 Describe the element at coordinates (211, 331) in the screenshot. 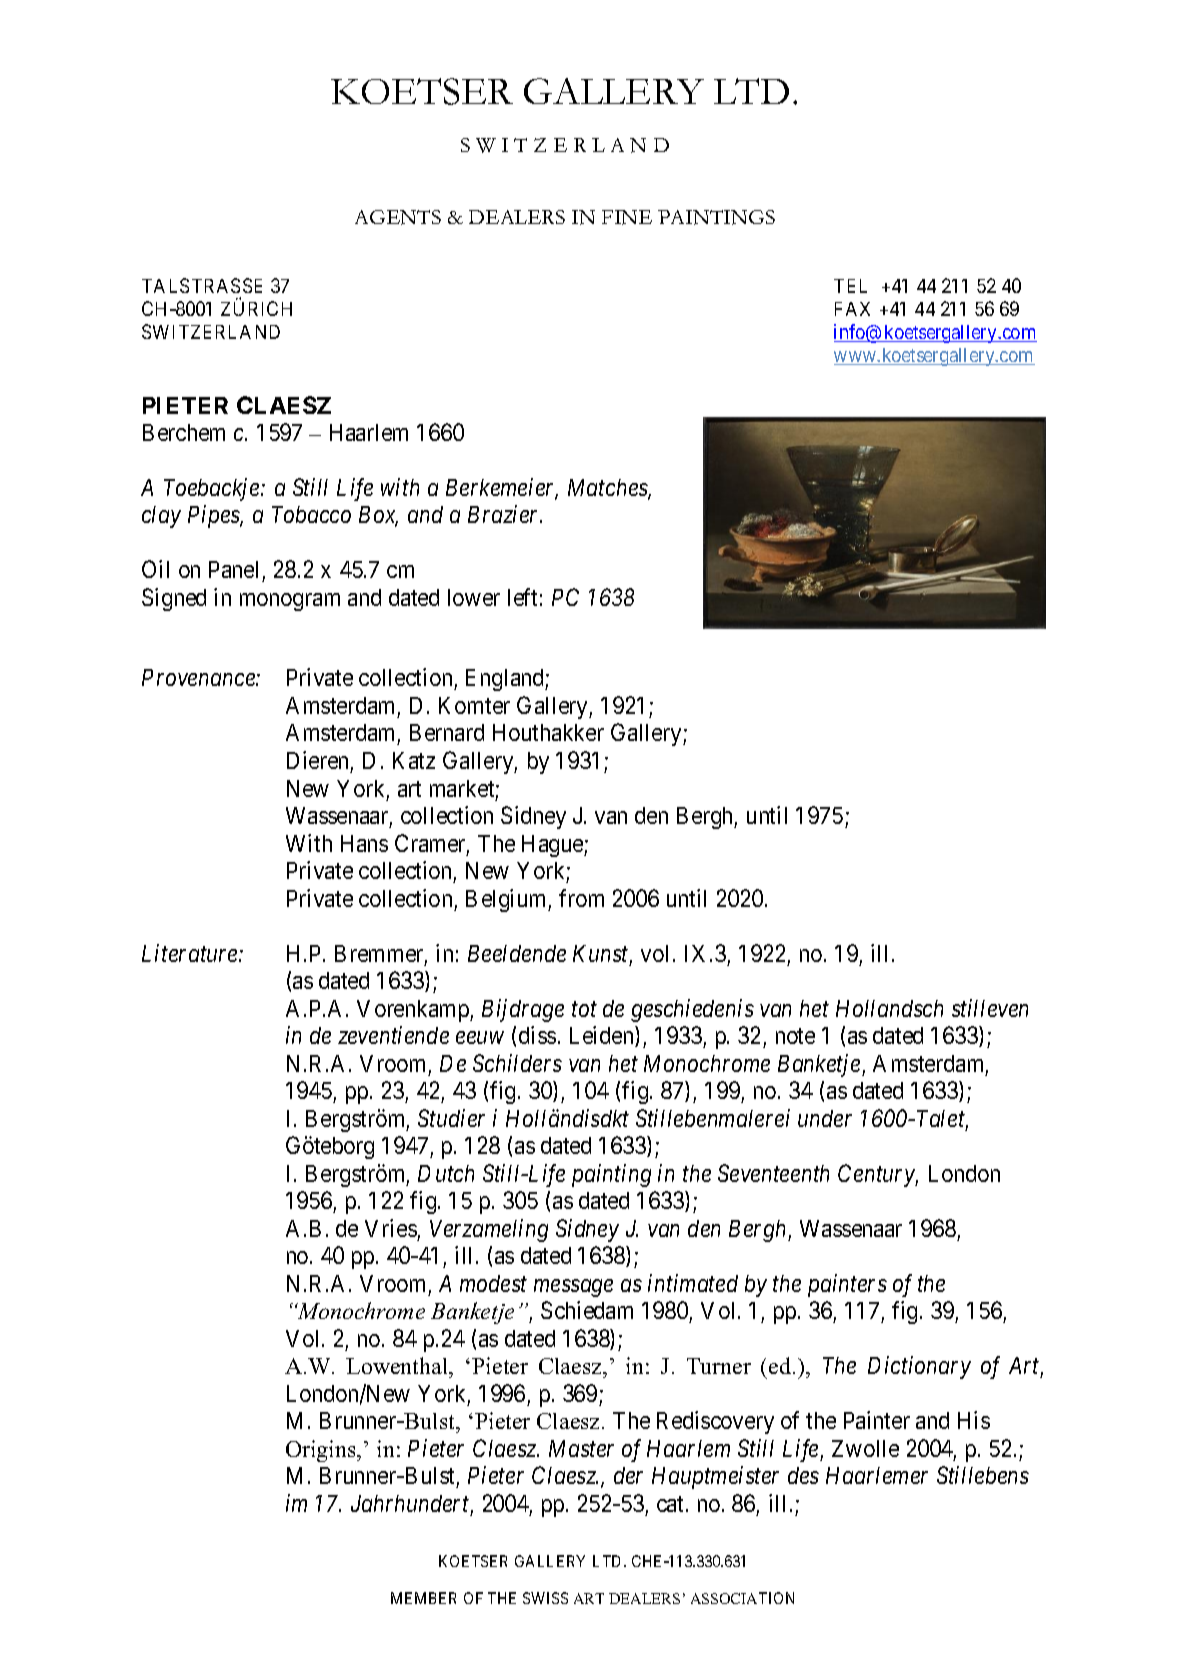

I see `SWITZERLAND` at that location.
